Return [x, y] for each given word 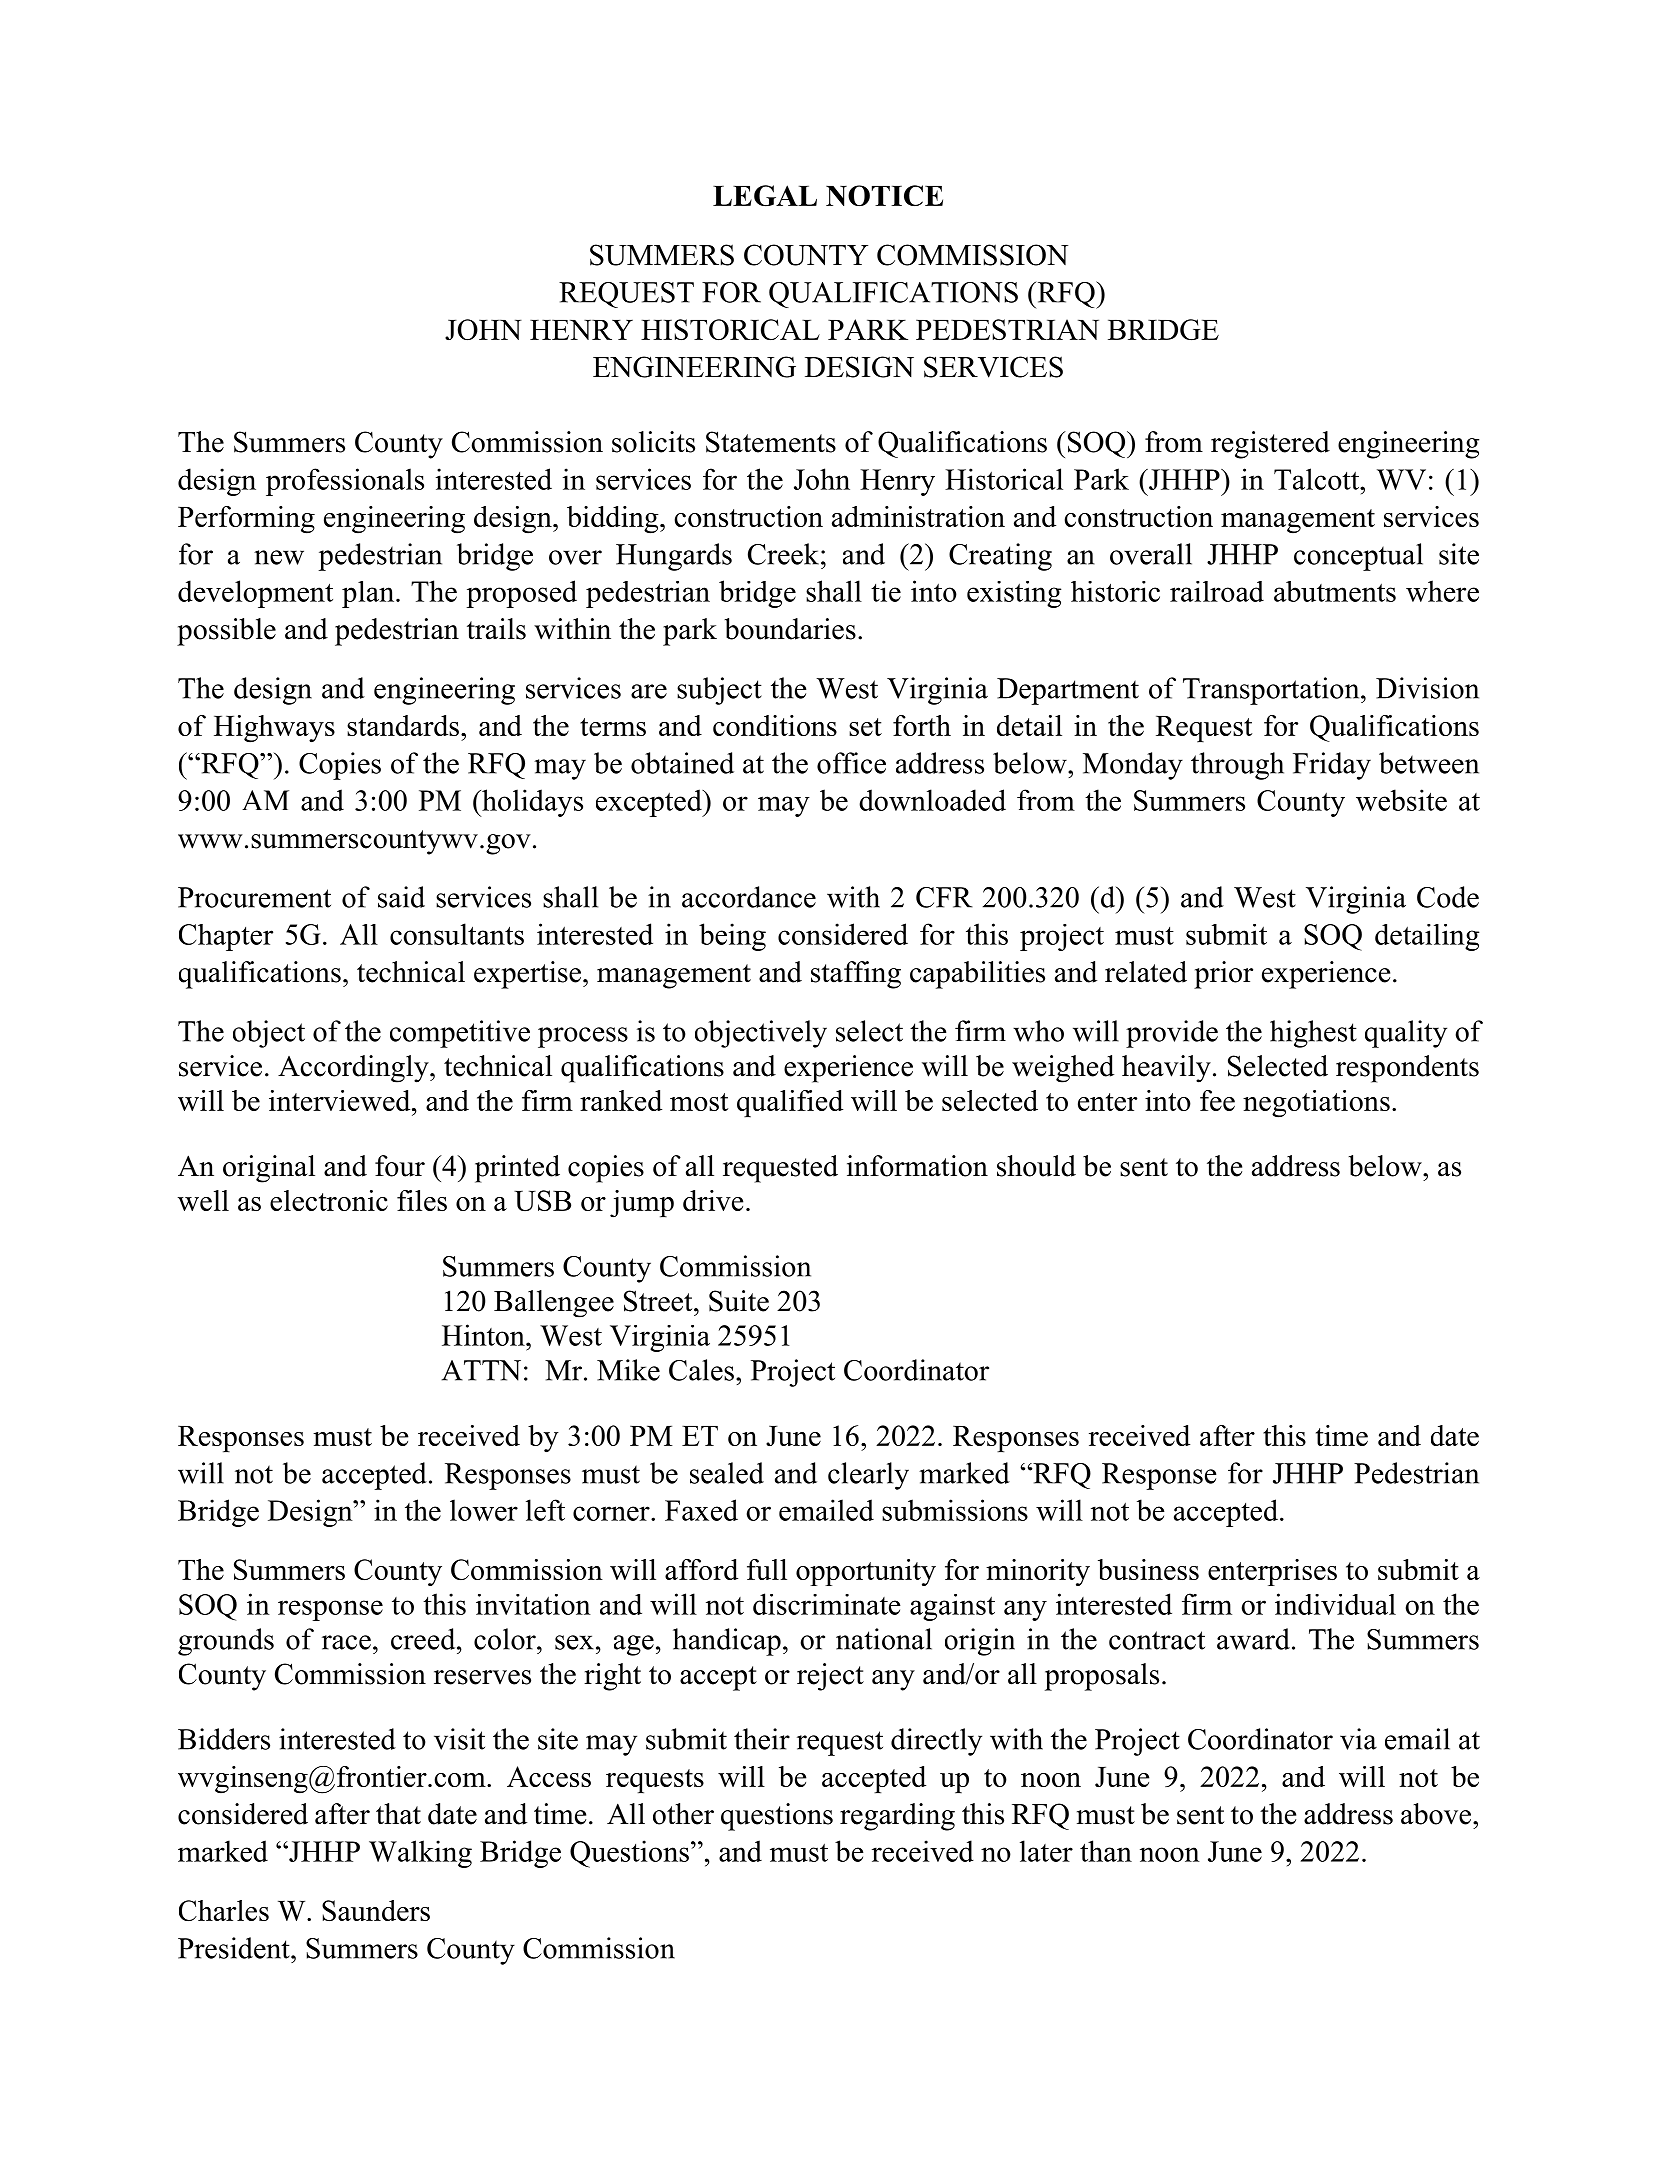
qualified [790, 1103]
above [1437, 1814]
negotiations [1316, 1104]
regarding [897, 1817]
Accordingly [354, 1069]
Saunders [376, 1910]
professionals [345, 482]
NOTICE [884, 195]
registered [1270, 445]
